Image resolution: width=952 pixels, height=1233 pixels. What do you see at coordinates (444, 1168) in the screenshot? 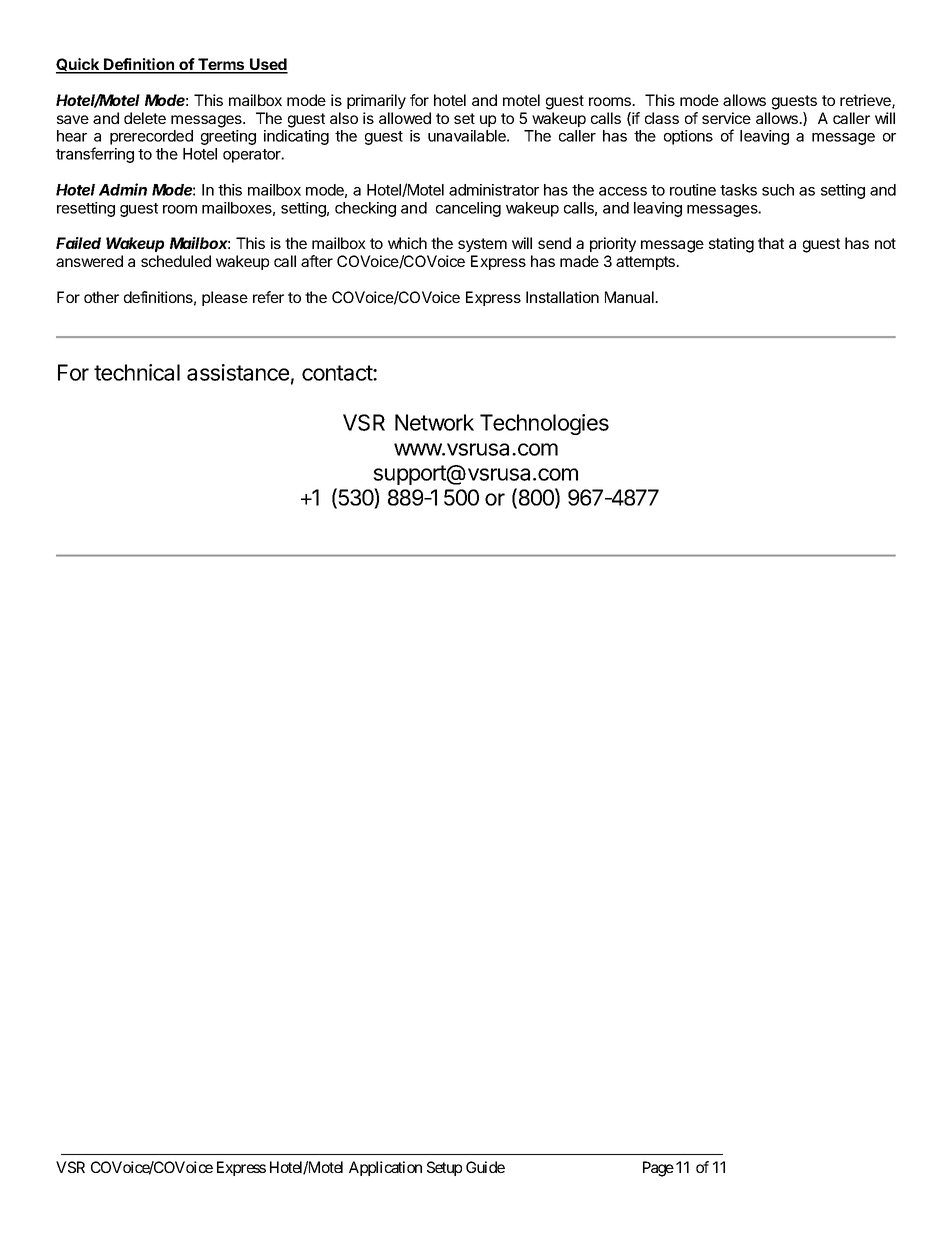
I see `Setup` at bounding box center [444, 1168].
